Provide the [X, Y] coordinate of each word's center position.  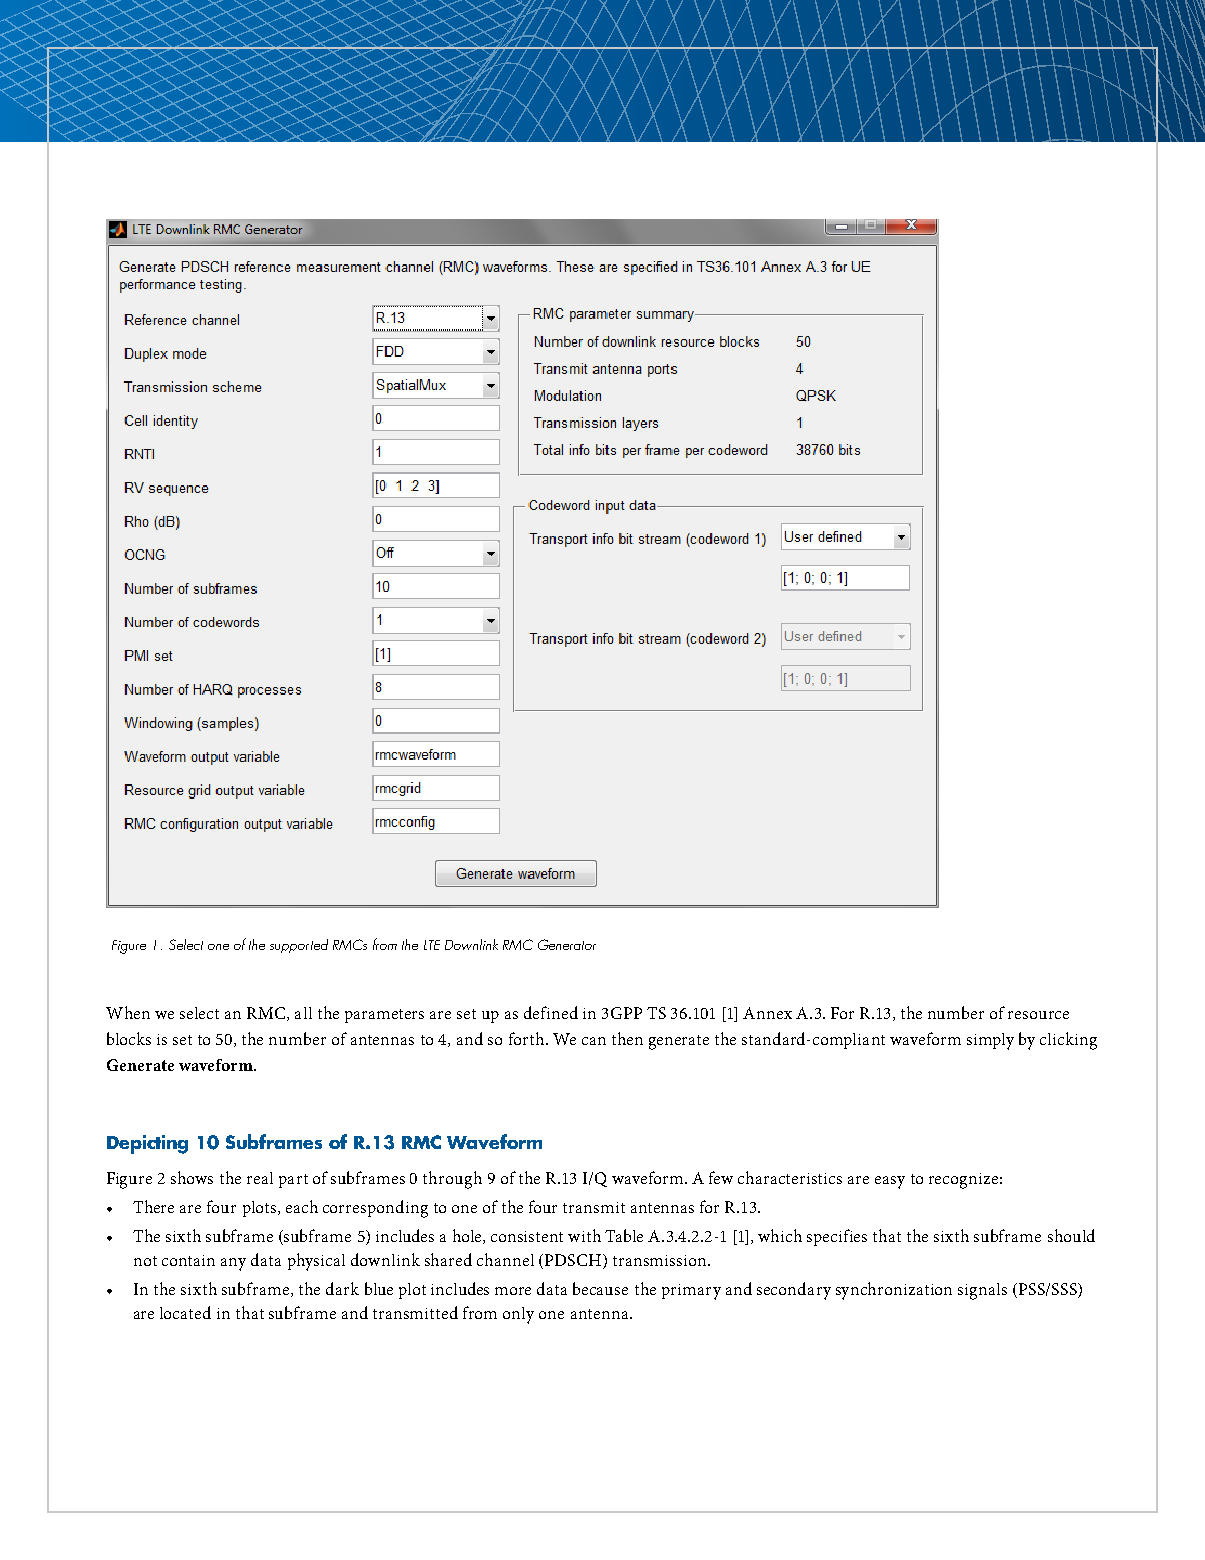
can [594, 1041]
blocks [129, 1038]
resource [1038, 1015]
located [185, 1312]
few [721, 1177]
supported [299, 946]
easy [890, 1182]
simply [990, 1041]
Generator [567, 944]
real [260, 1178]
